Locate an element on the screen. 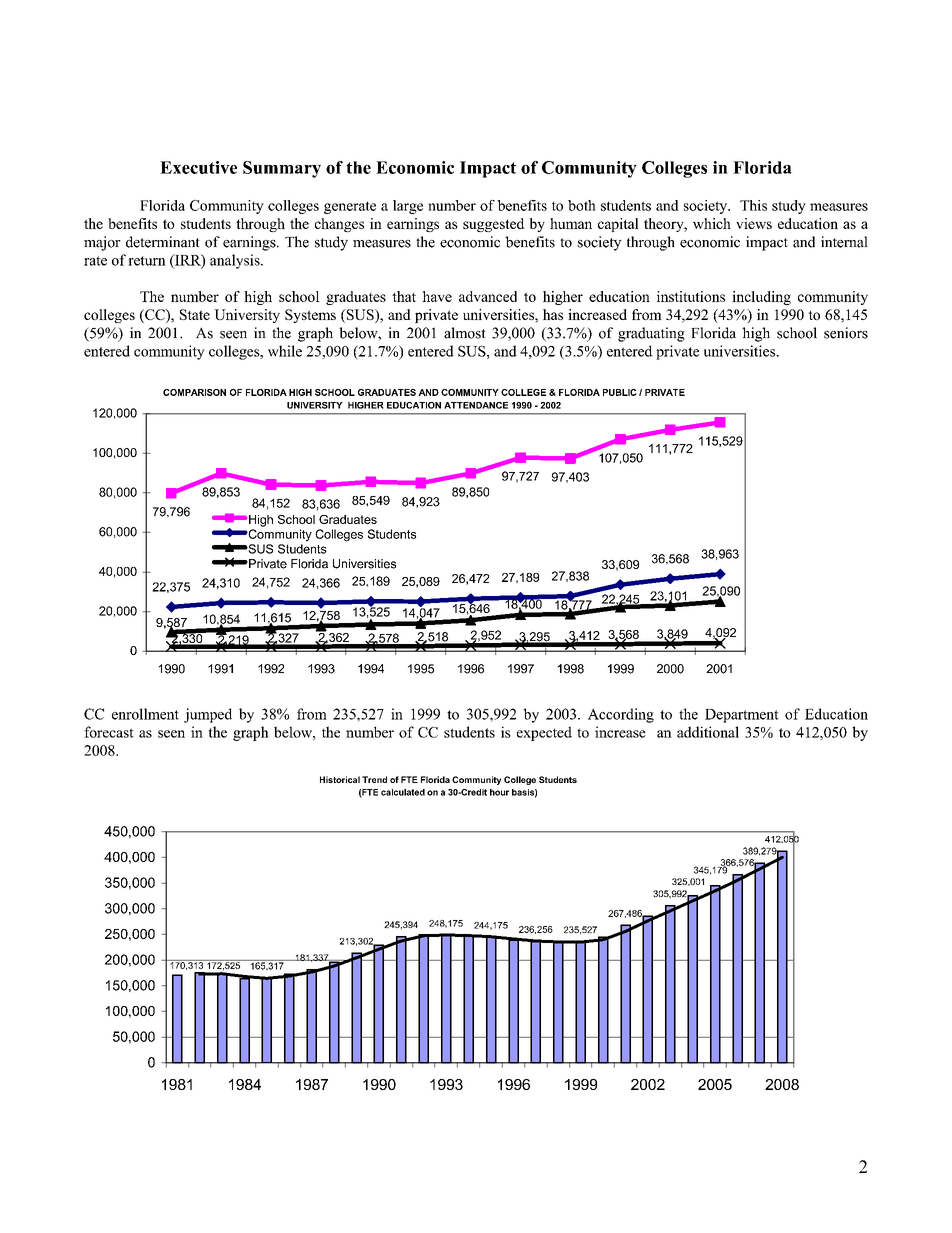 The height and width of the screenshot is (1233, 952). COMPARISON is located at coordinates (194, 392).
